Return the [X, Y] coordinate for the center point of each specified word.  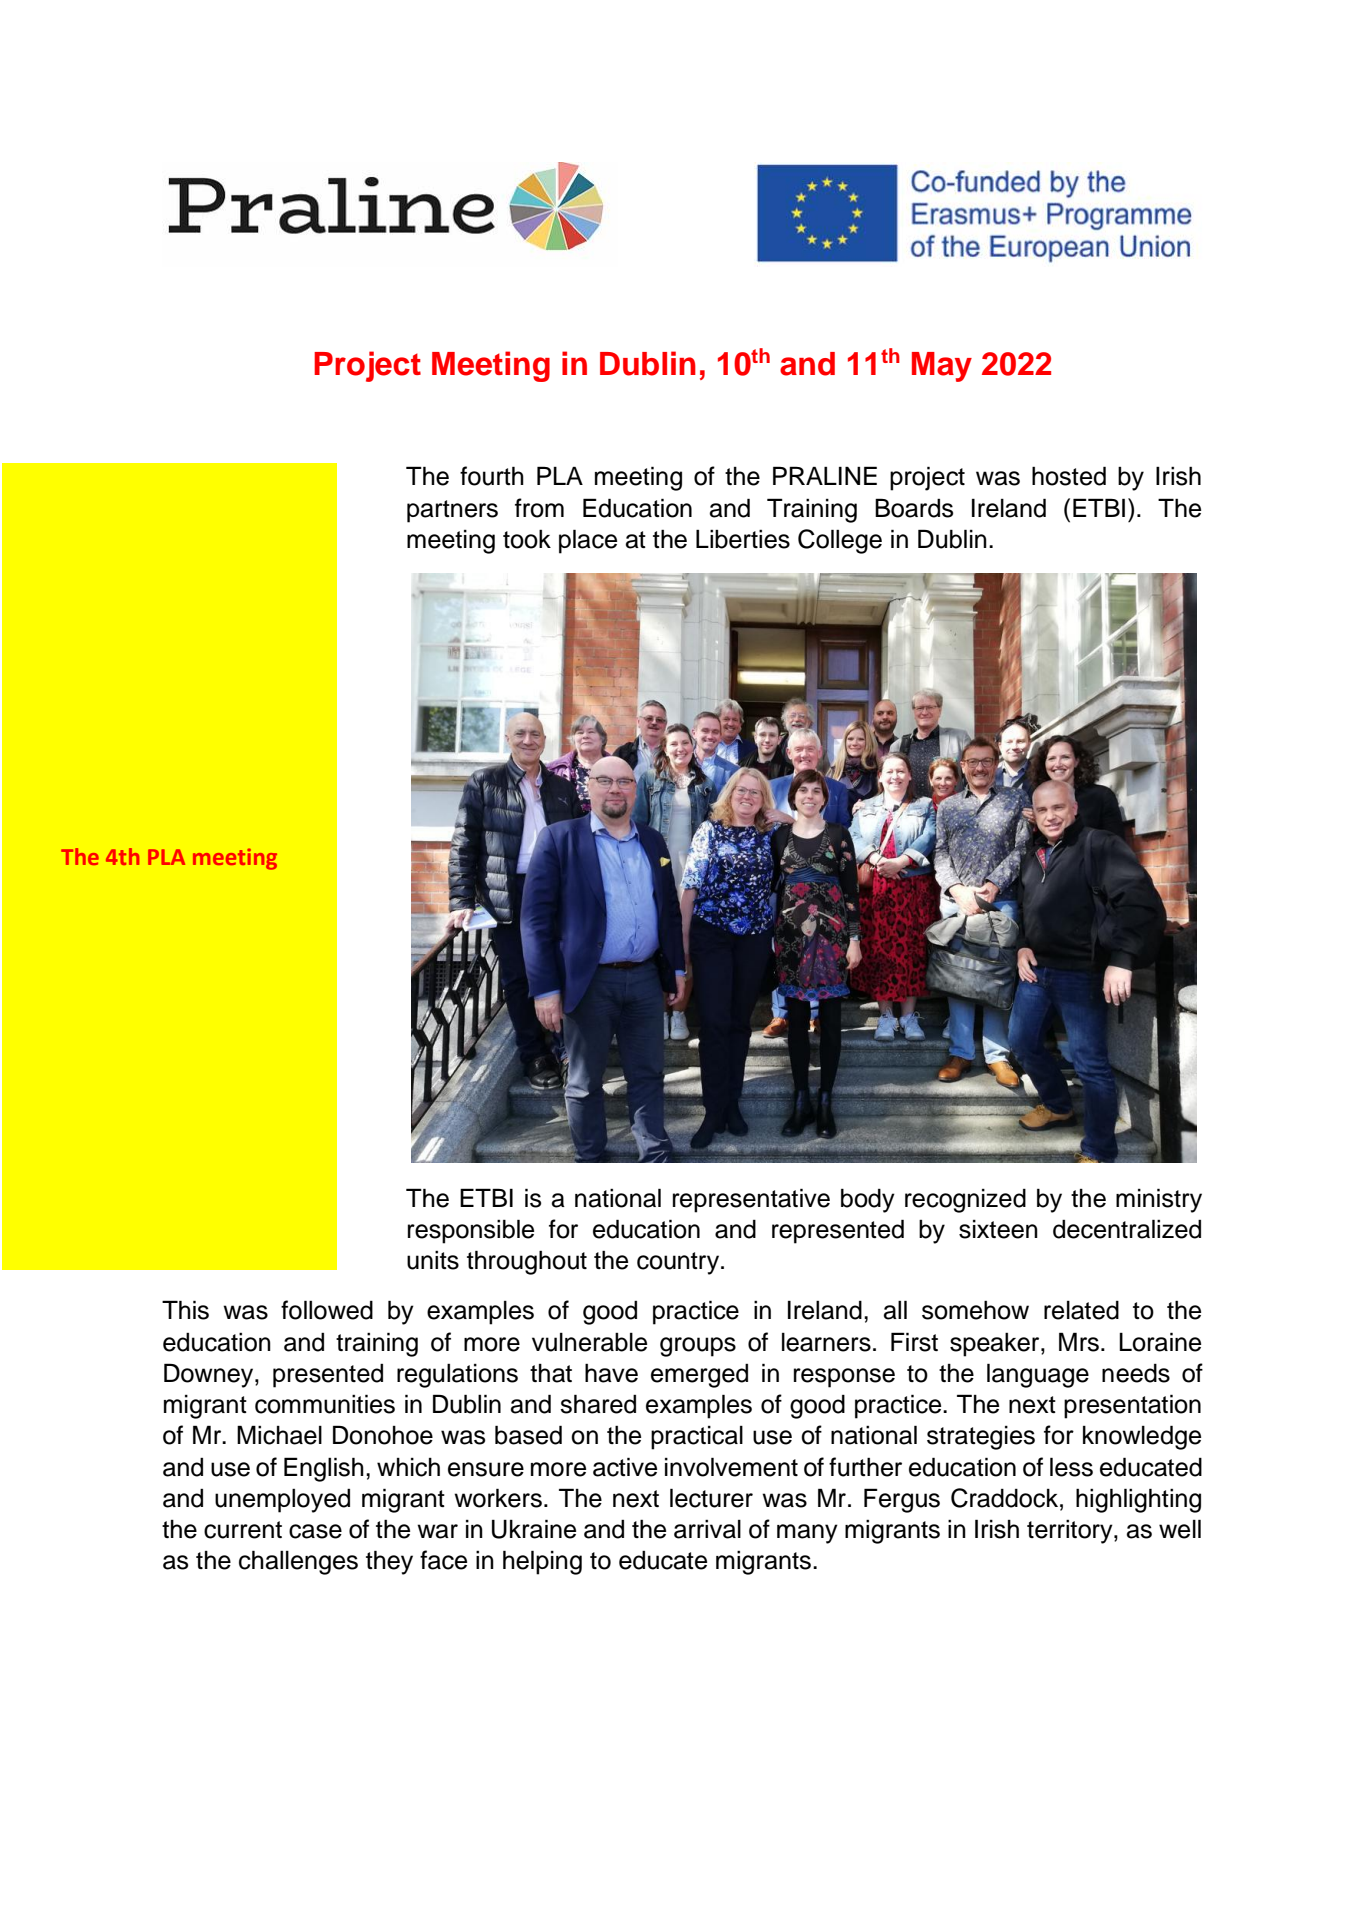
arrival [707, 1529]
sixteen [998, 1229]
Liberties [743, 539]
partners [452, 511]
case [315, 1531]
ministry [1159, 1200]
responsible [471, 1231]
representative [751, 1200]
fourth [492, 476]
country [679, 1263]
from [539, 508]
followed [327, 1310]
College [840, 541]
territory [1071, 1531]
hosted [1069, 476]
